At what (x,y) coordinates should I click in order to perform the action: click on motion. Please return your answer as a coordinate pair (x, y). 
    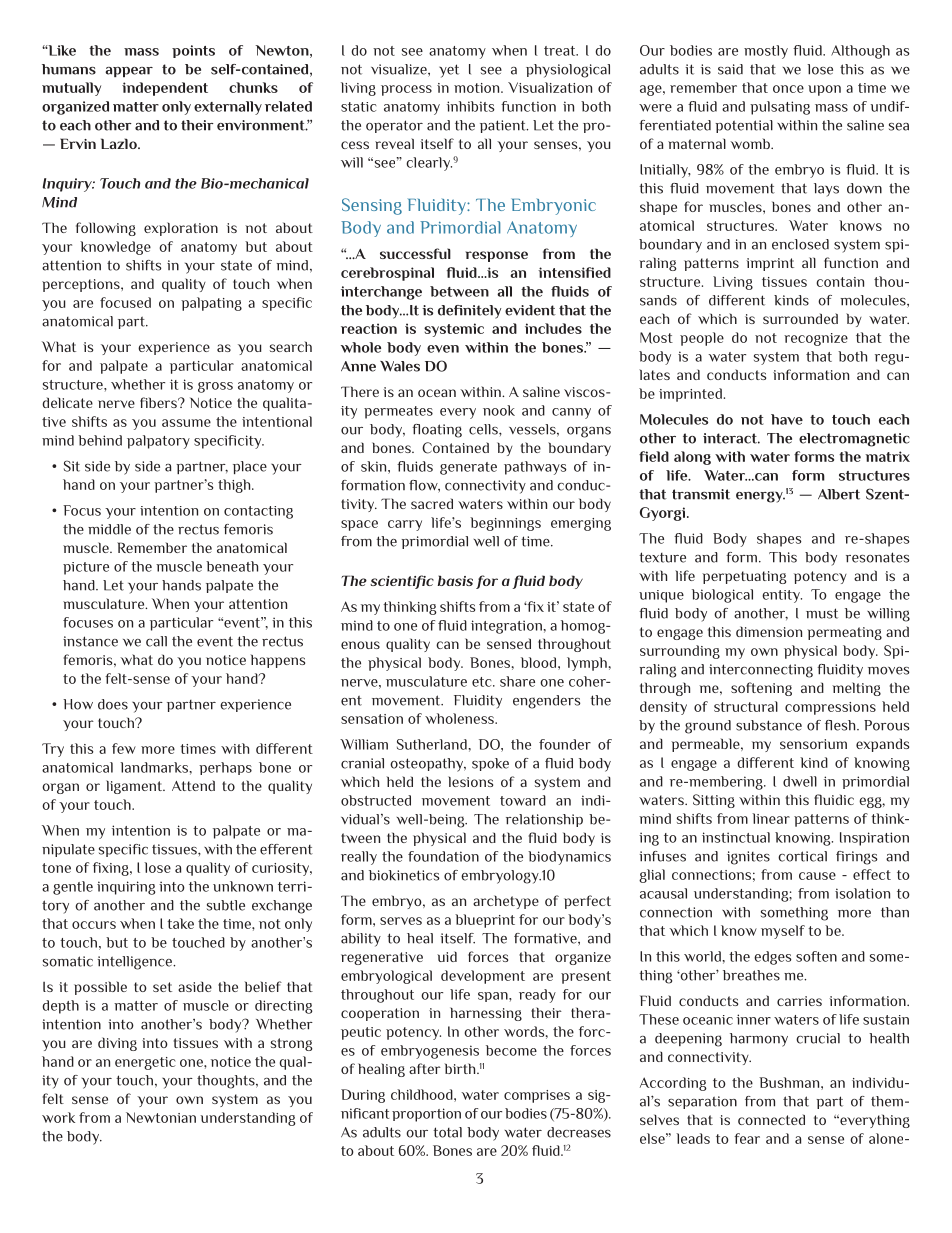
    Looking at the image, I should click on (478, 88).
